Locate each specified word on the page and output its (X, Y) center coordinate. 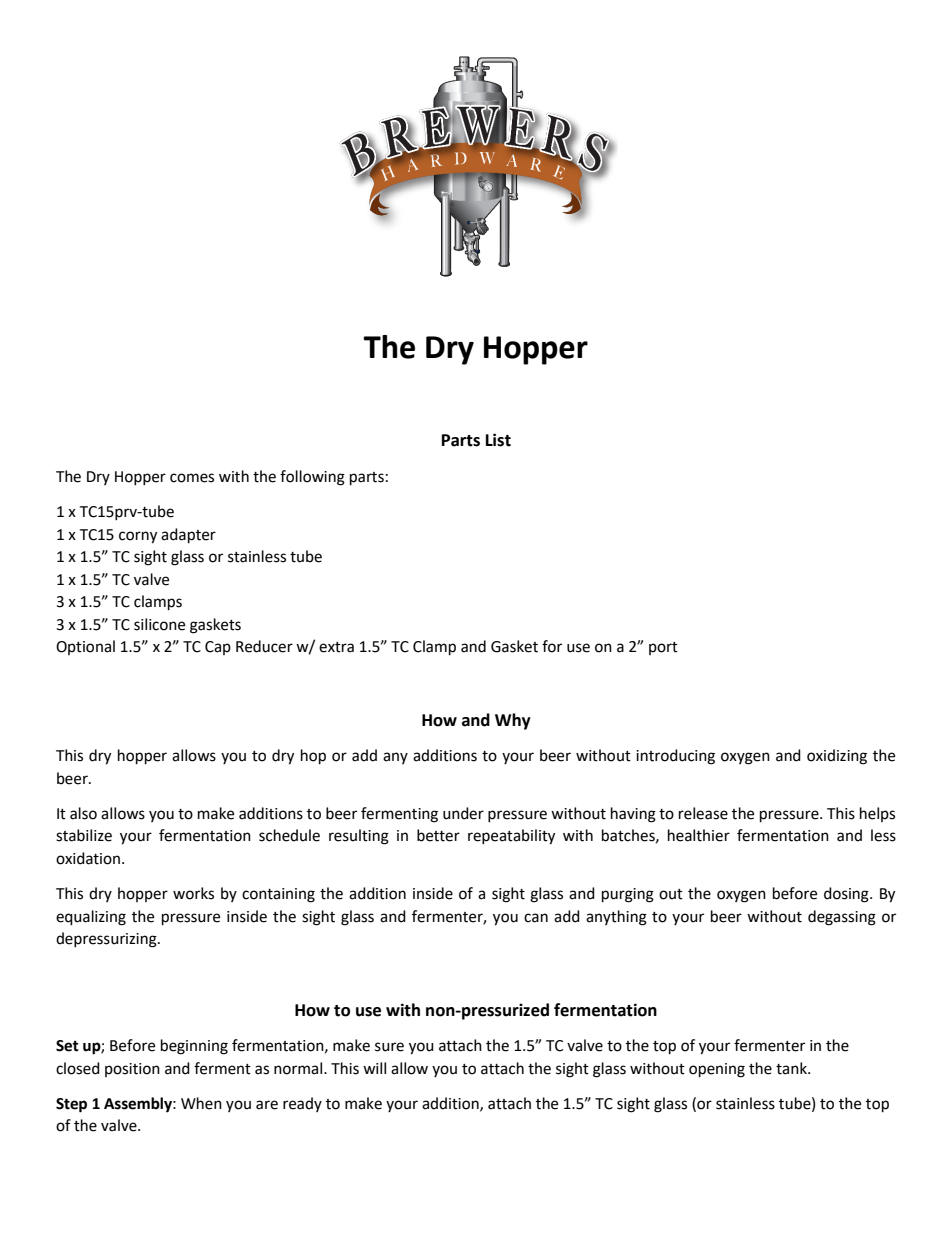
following (312, 478)
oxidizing (837, 757)
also (83, 813)
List (498, 440)
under (463, 813)
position (132, 1070)
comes (192, 478)
